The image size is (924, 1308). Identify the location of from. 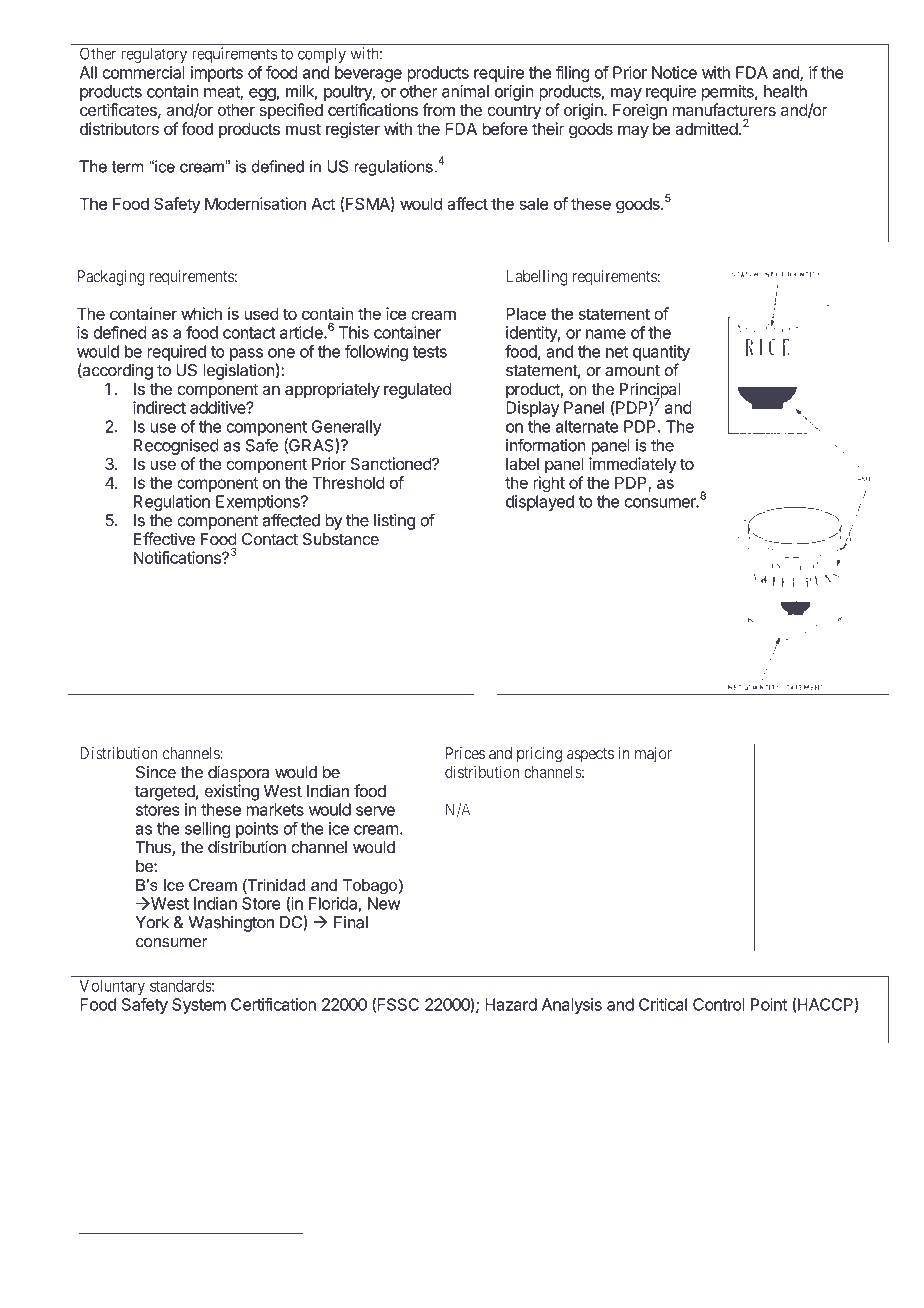
(438, 109).
